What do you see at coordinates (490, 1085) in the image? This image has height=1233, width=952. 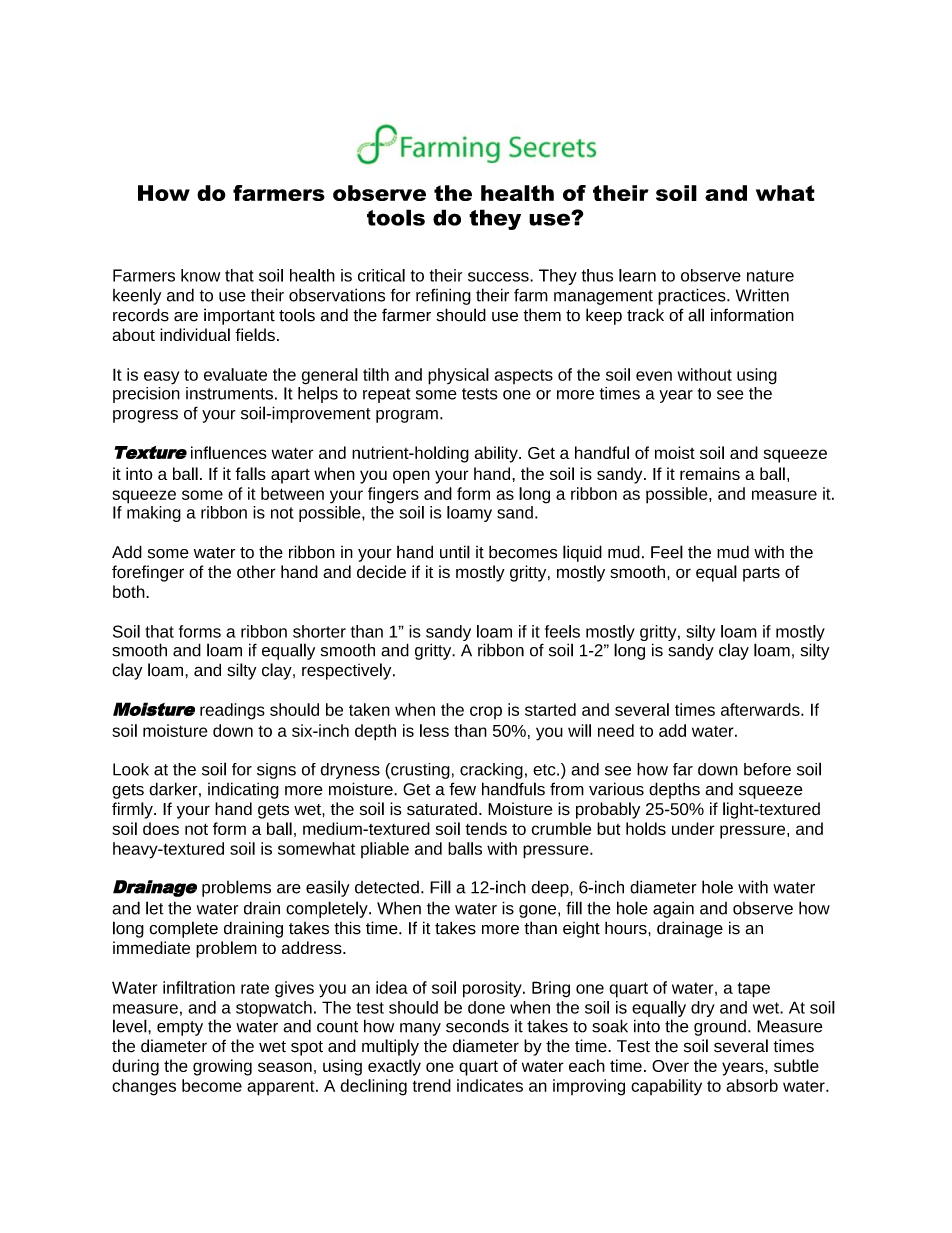 I see `indicates` at bounding box center [490, 1085].
